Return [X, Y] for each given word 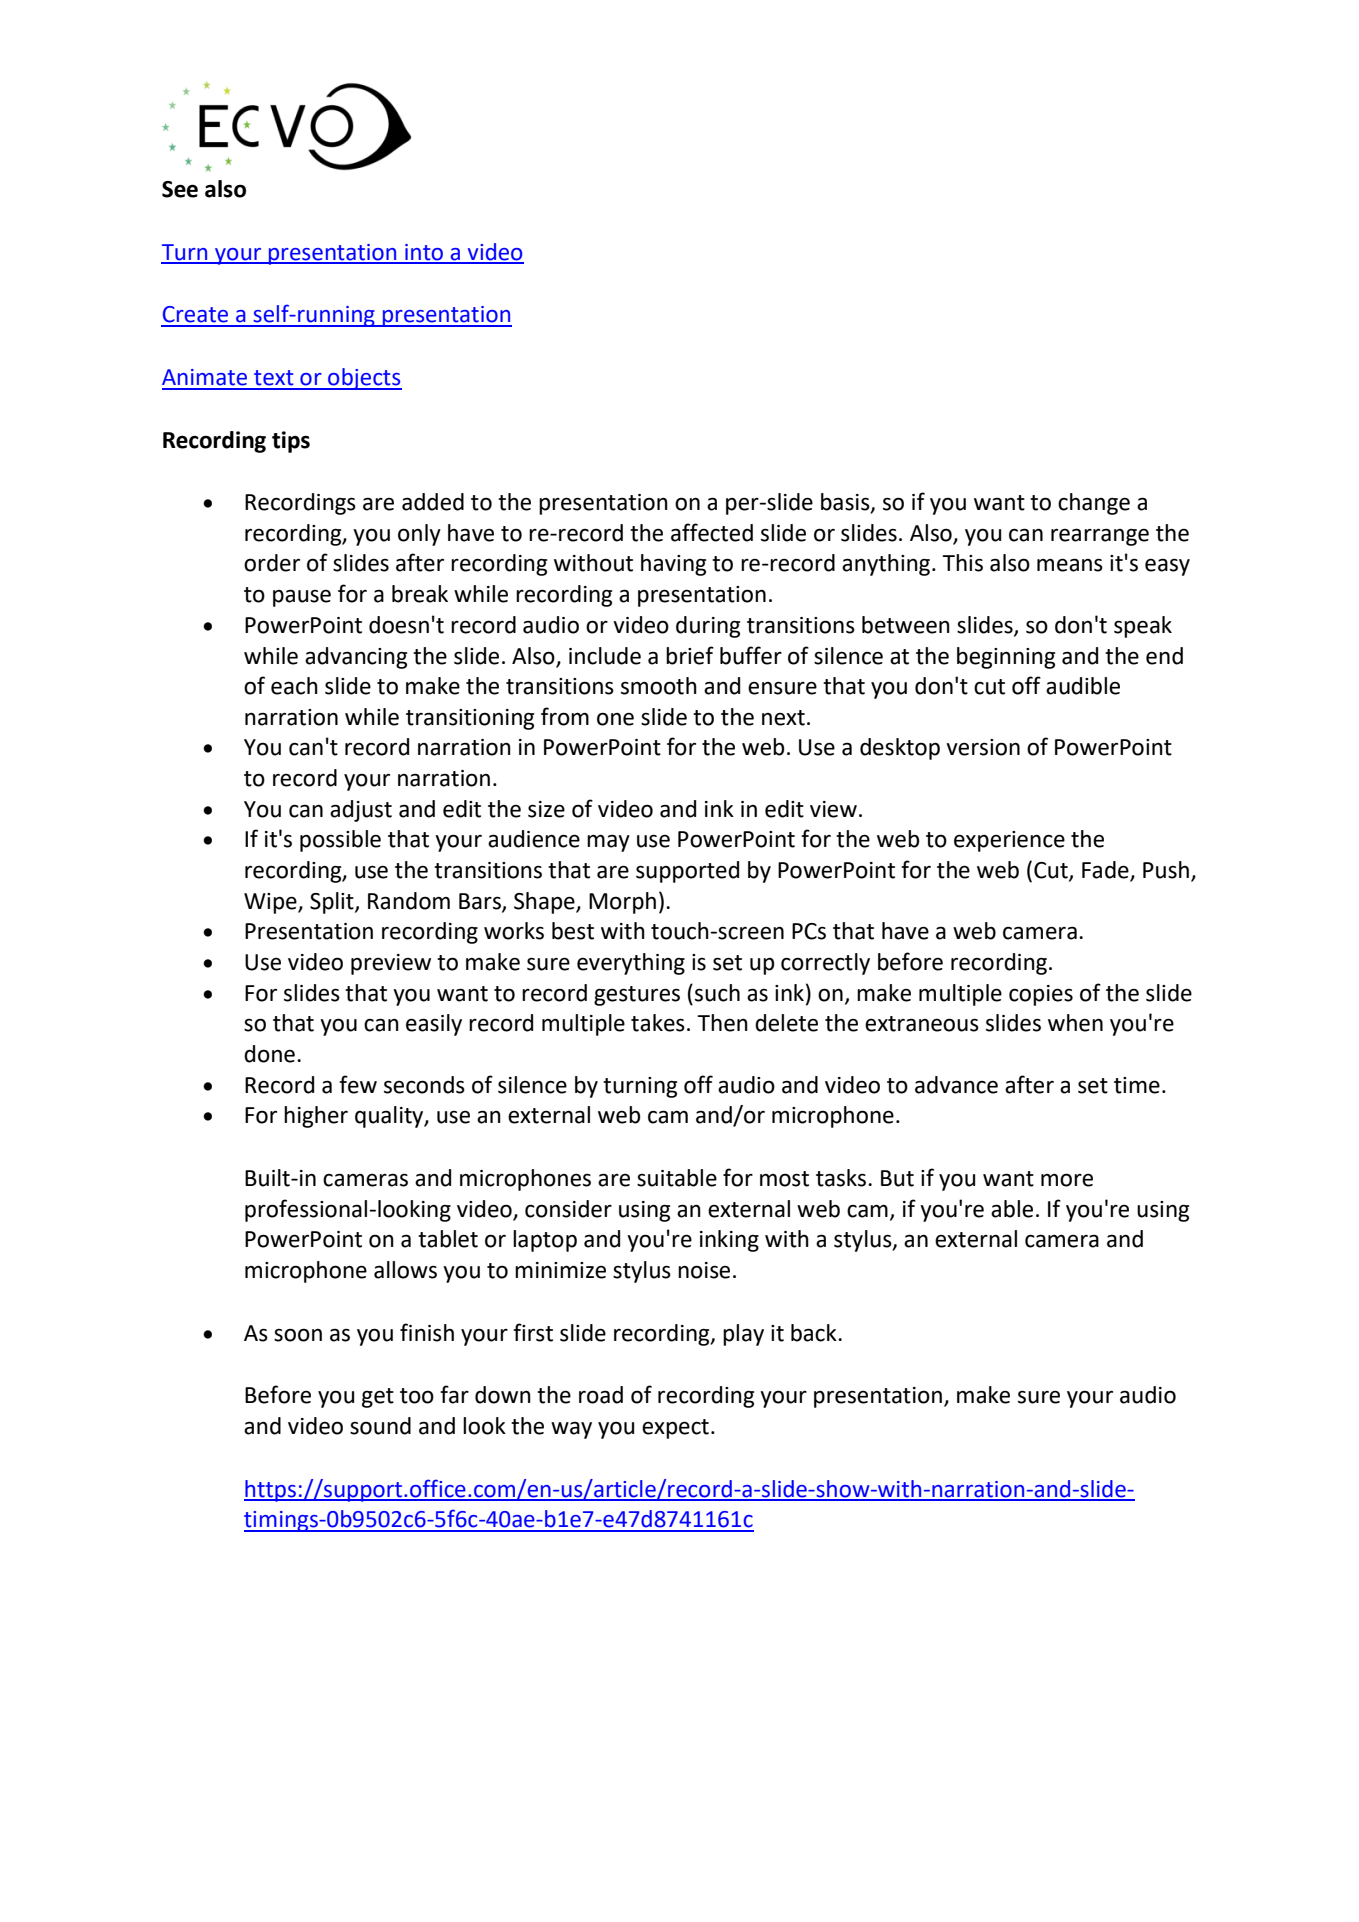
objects [364, 379]
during [708, 627]
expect [675, 1429]
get [378, 1398]
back [815, 1333]
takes [658, 1023]
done [269, 1054]
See [180, 189]
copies [1041, 995]
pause [302, 598]
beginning [1006, 658]
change [1094, 504]
